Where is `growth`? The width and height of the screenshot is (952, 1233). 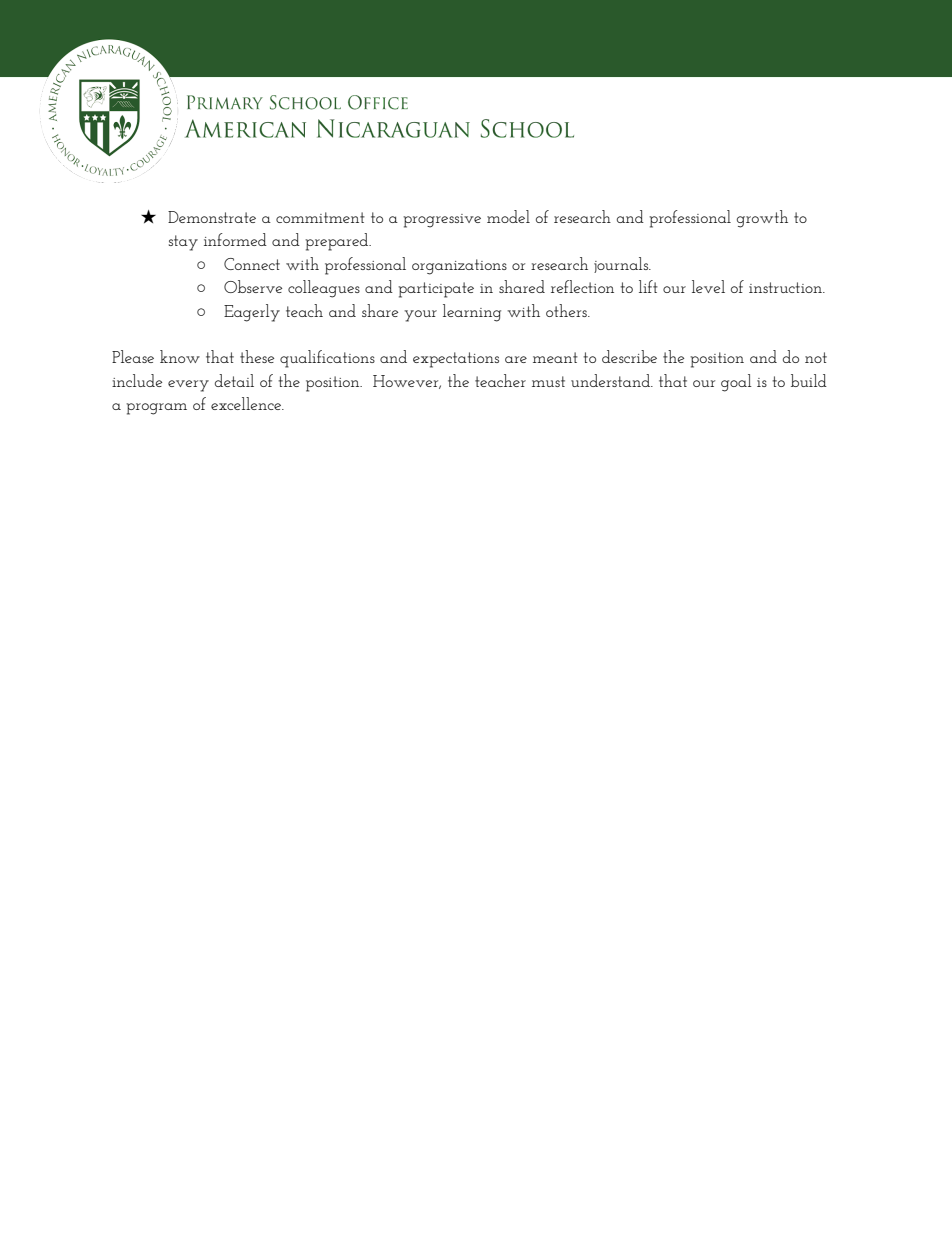
growth is located at coordinates (762, 219).
